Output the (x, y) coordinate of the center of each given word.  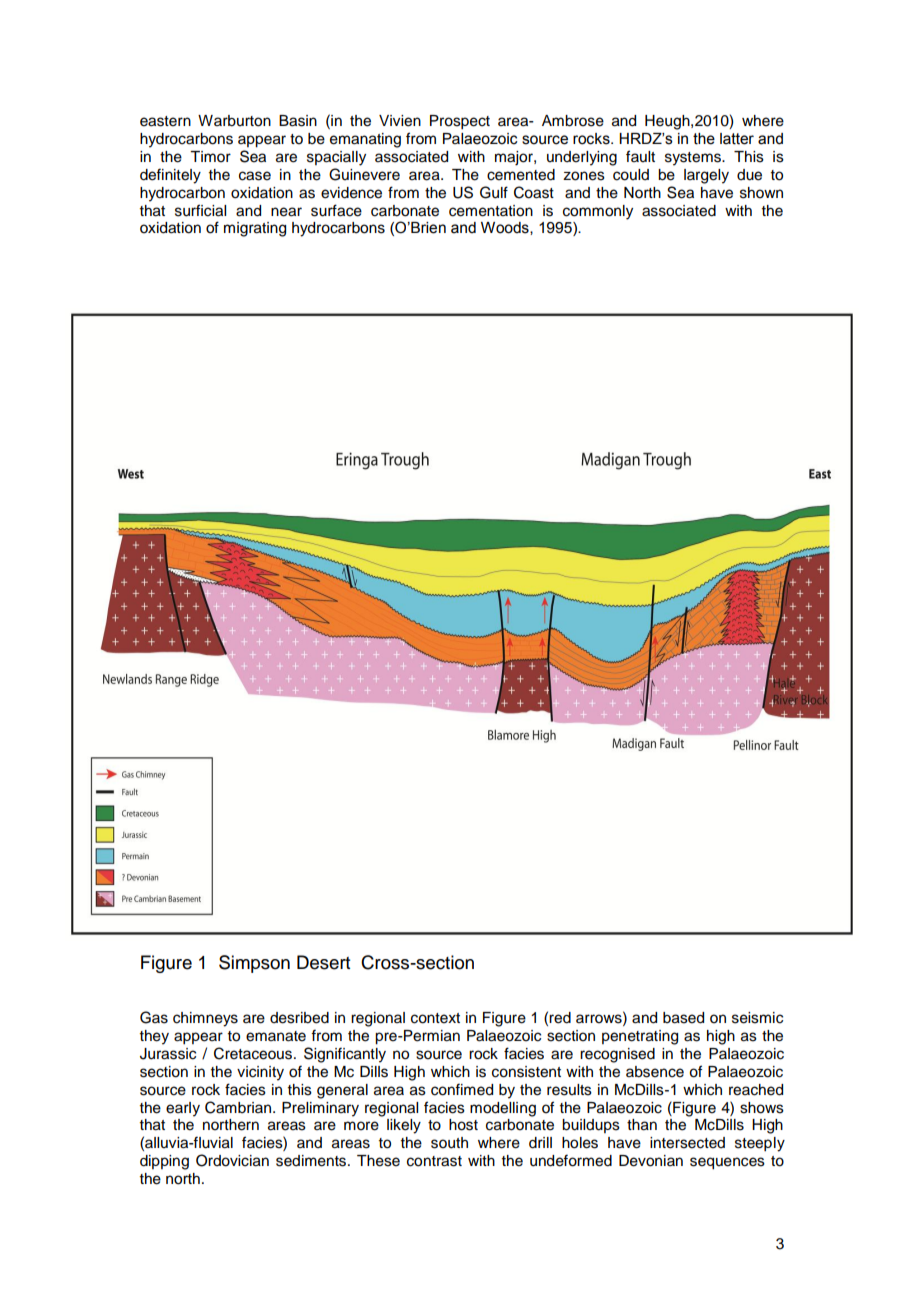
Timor (210, 157)
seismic (757, 1018)
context (435, 1018)
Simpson (254, 964)
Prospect (460, 122)
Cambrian (239, 1107)
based (683, 1018)
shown (761, 193)
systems (694, 159)
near (286, 212)
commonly (598, 212)
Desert (323, 962)
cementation (491, 211)
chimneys (205, 1019)
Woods (506, 228)
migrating (255, 229)
